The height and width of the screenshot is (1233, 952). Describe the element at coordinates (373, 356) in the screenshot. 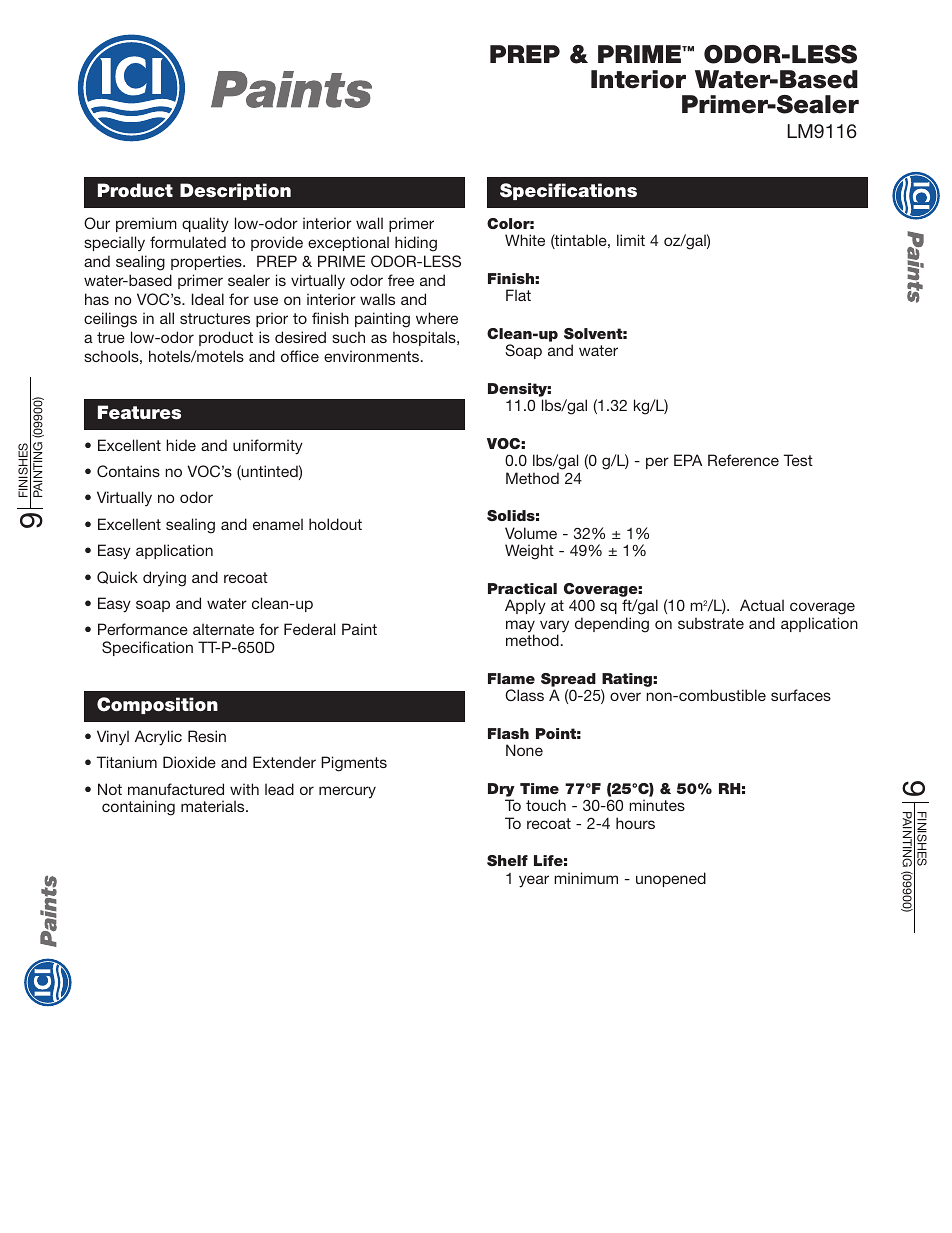

I see `environments` at that location.
